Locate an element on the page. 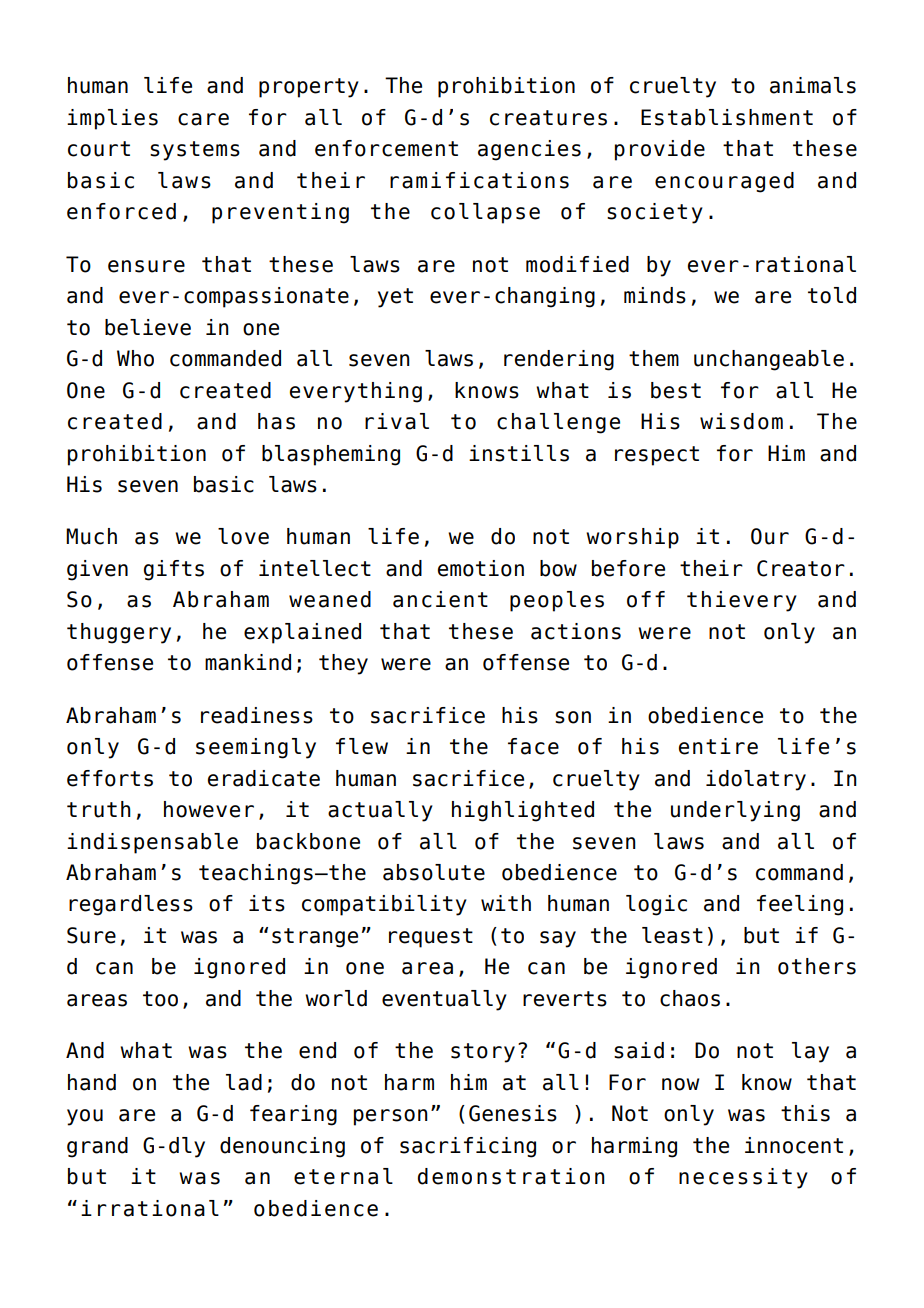  grand is located at coordinates (97, 1147).
